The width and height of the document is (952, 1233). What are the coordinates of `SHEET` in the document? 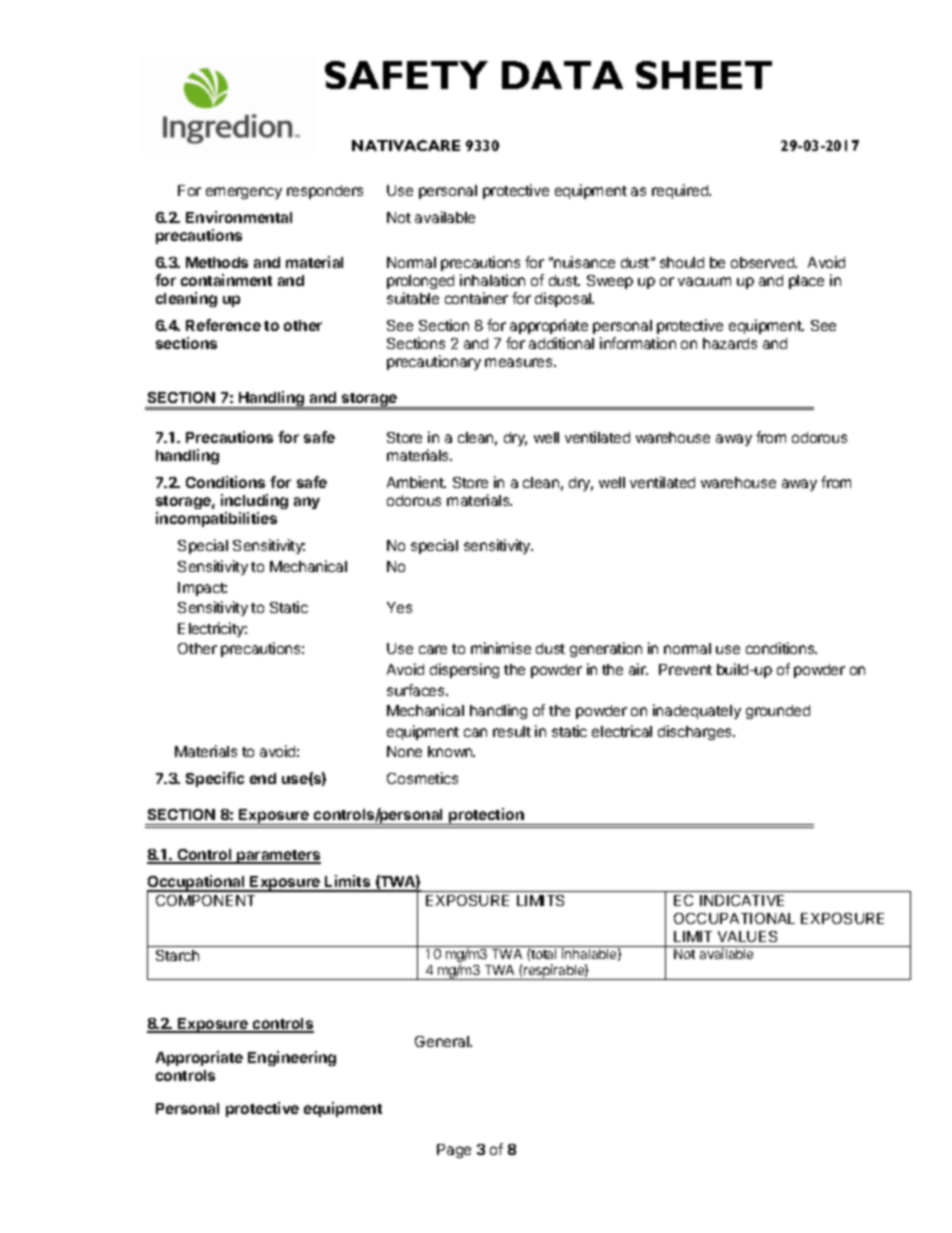 It's located at (704, 75).
